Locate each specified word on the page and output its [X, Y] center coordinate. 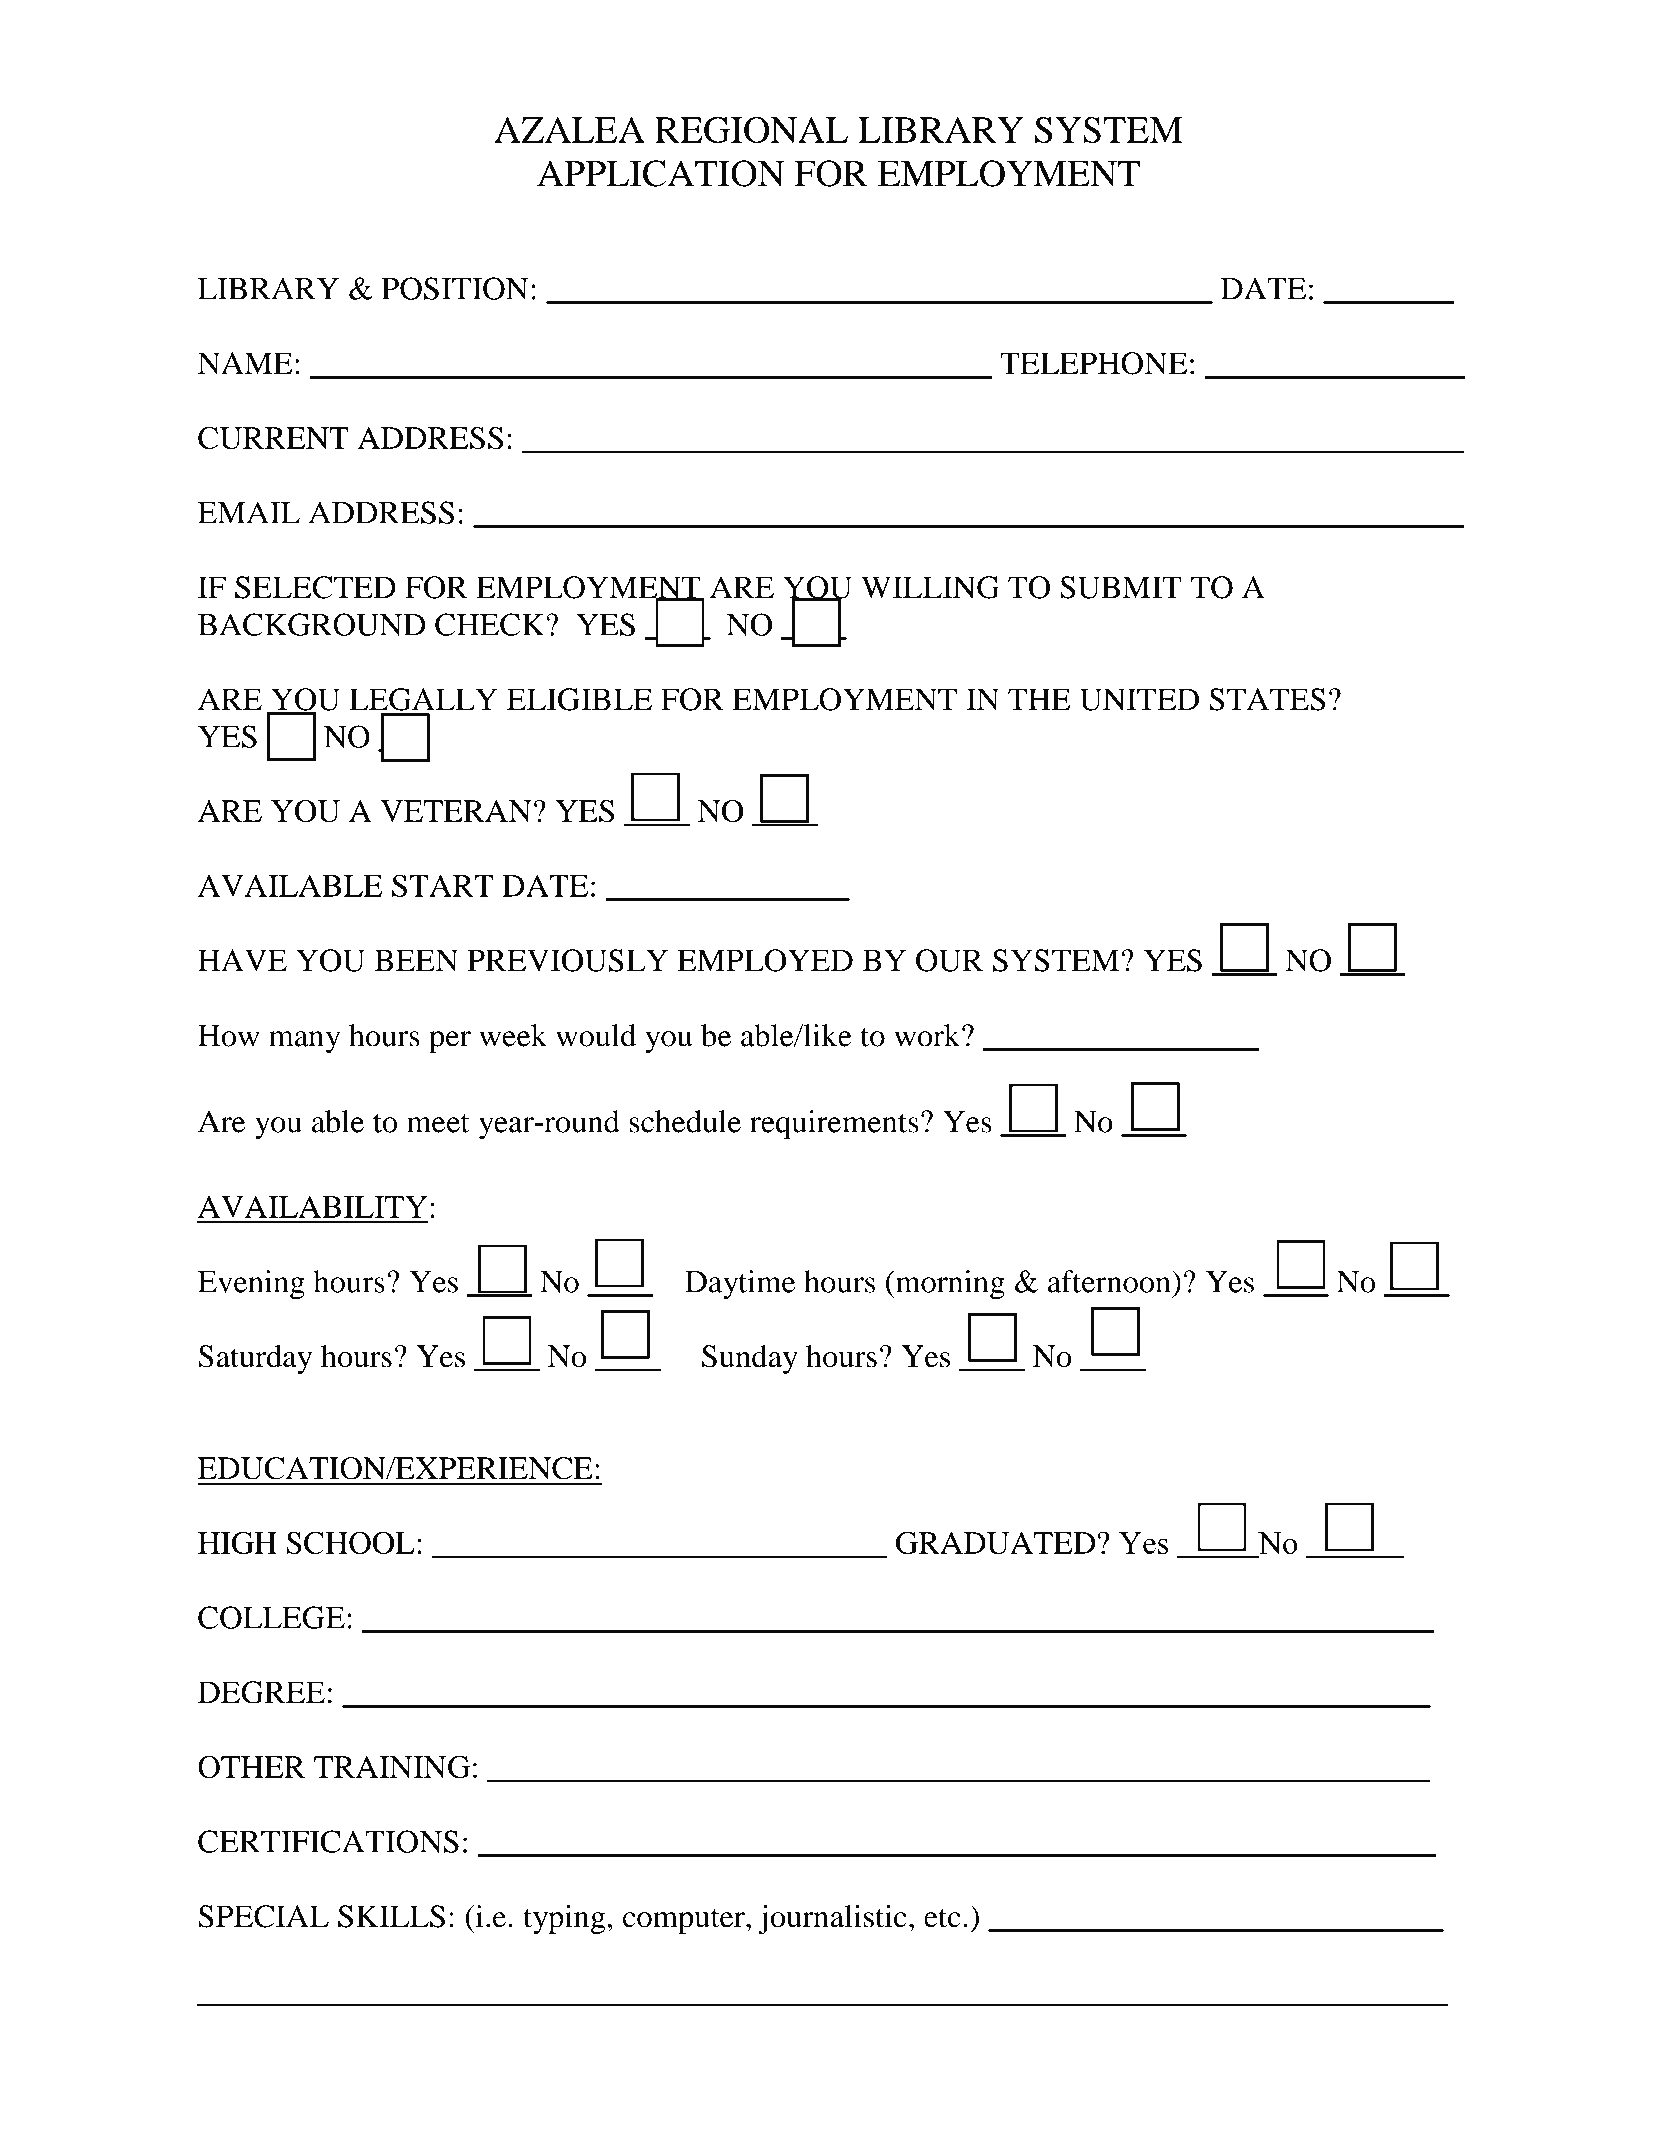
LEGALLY [423, 699]
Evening [251, 1285]
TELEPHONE [1093, 363]
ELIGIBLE [579, 699]
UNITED [1139, 699]
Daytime [740, 1285]
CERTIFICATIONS [328, 1841]
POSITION [455, 288]
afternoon [1110, 1281]
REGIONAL [751, 130]
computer [685, 1921]
